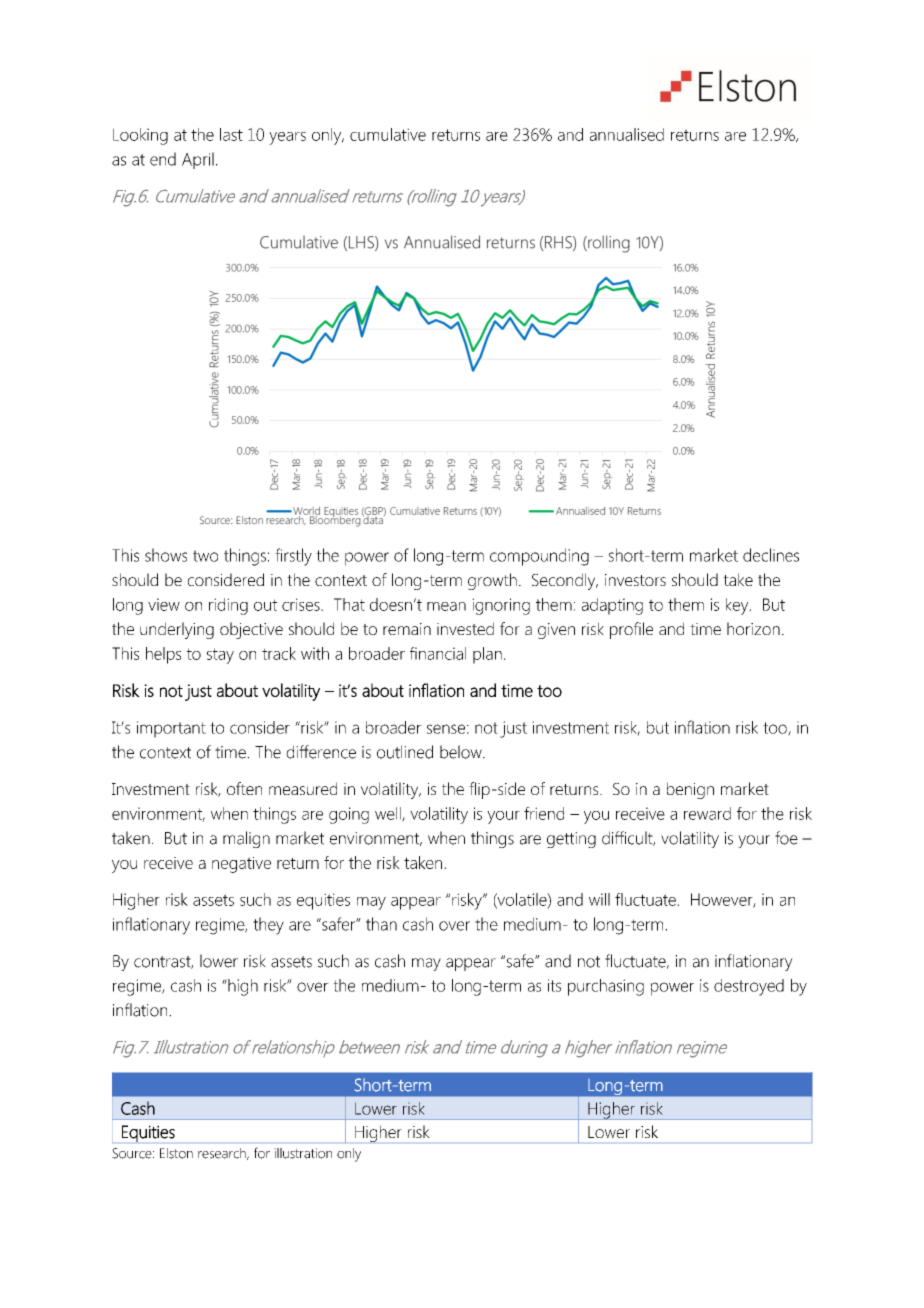 The width and height of the screenshot is (924, 1308). What do you see at coordinates (771, 555) in the screenshot?
I see `declines` at bounding box center [771, 555].
